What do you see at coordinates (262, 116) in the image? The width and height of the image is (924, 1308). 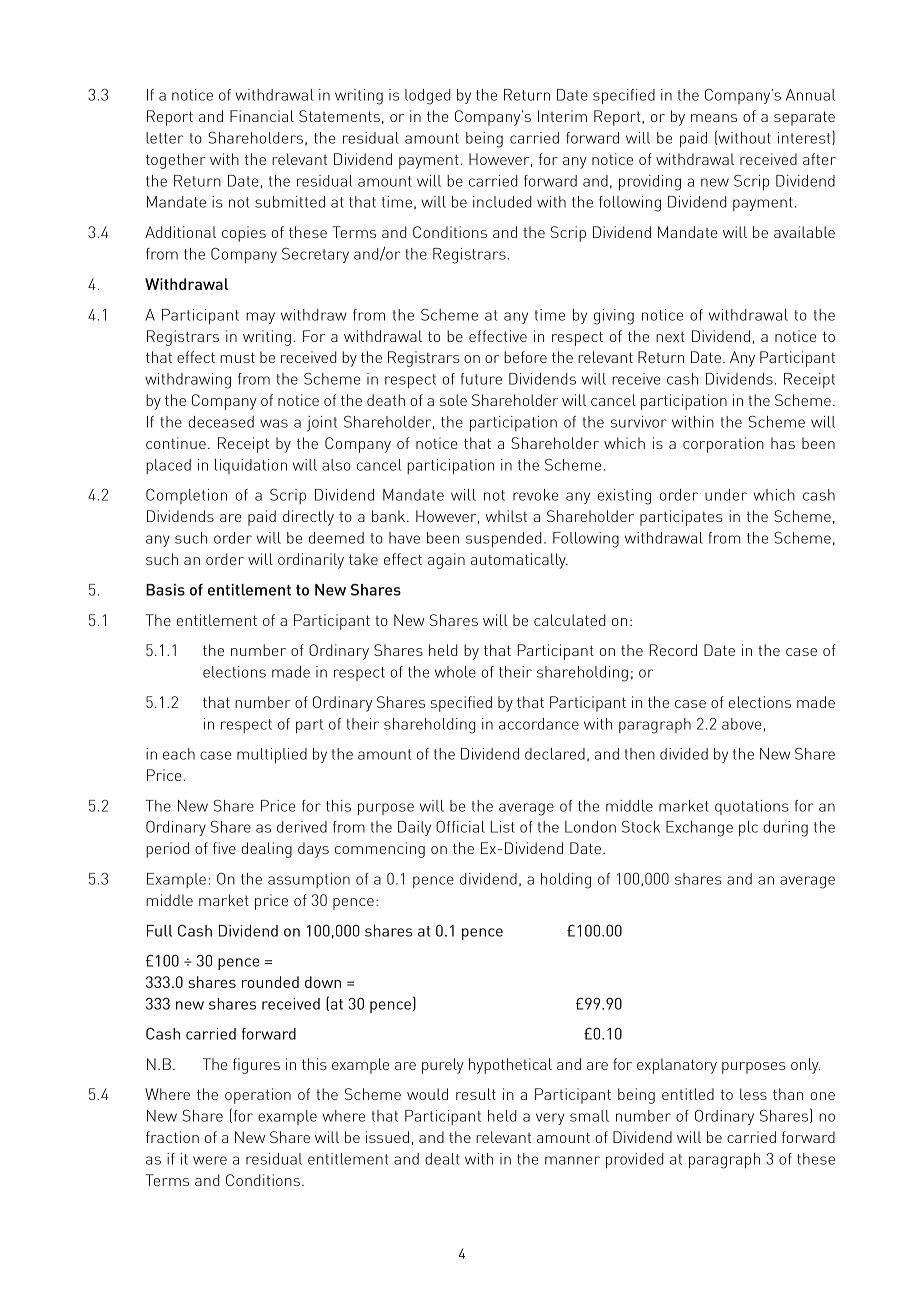 I see `Financial` at bounding box center [262, 116].
